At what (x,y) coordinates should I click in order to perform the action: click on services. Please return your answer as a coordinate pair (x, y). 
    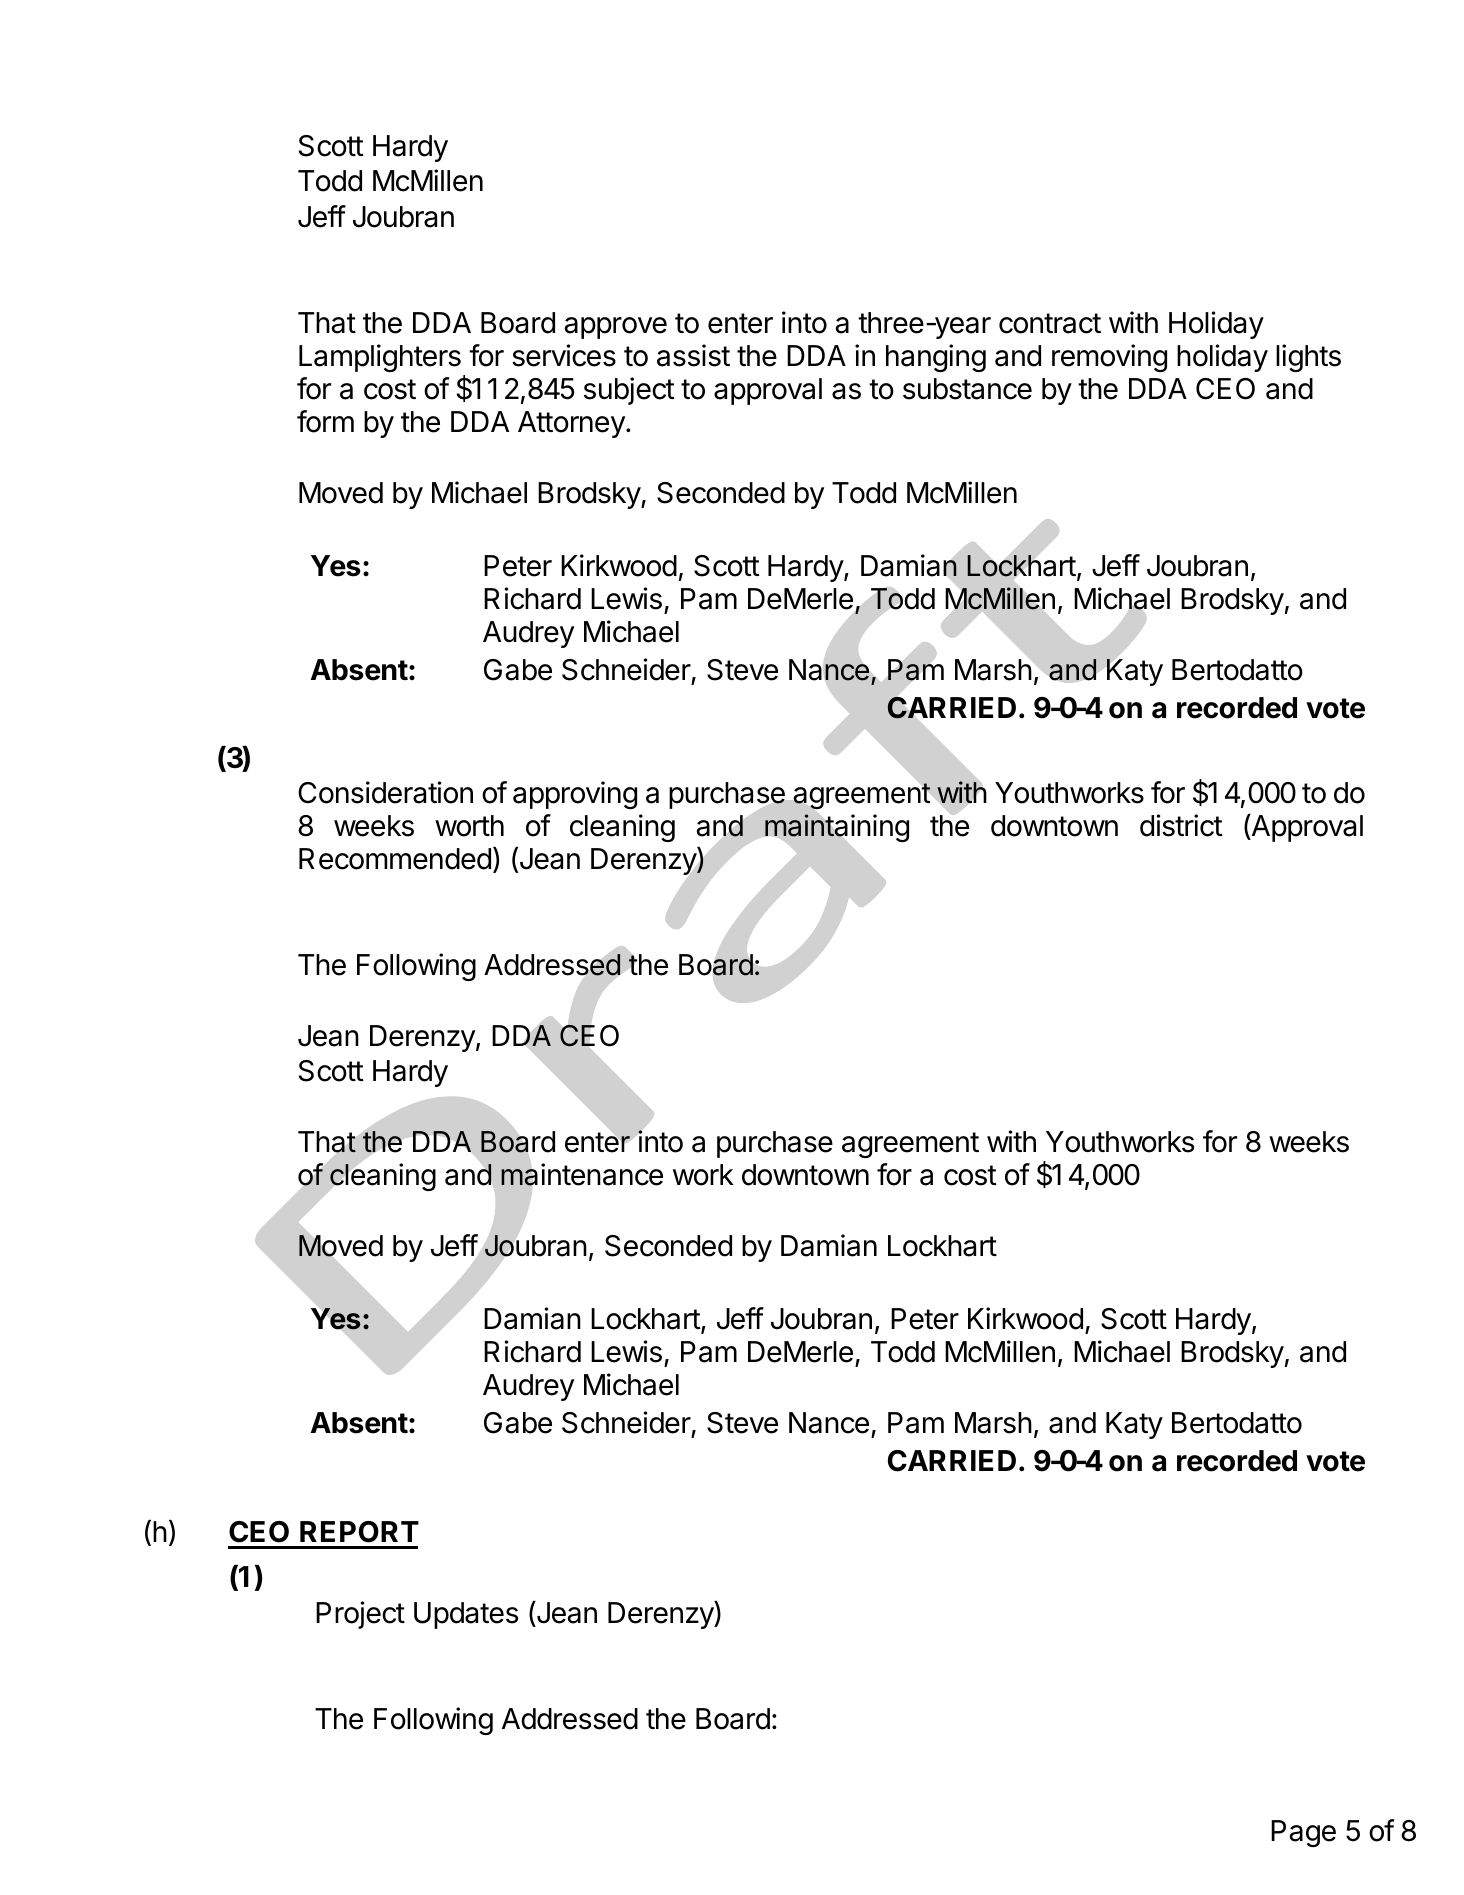
    Looking at the image, I should click on (564, 355).
